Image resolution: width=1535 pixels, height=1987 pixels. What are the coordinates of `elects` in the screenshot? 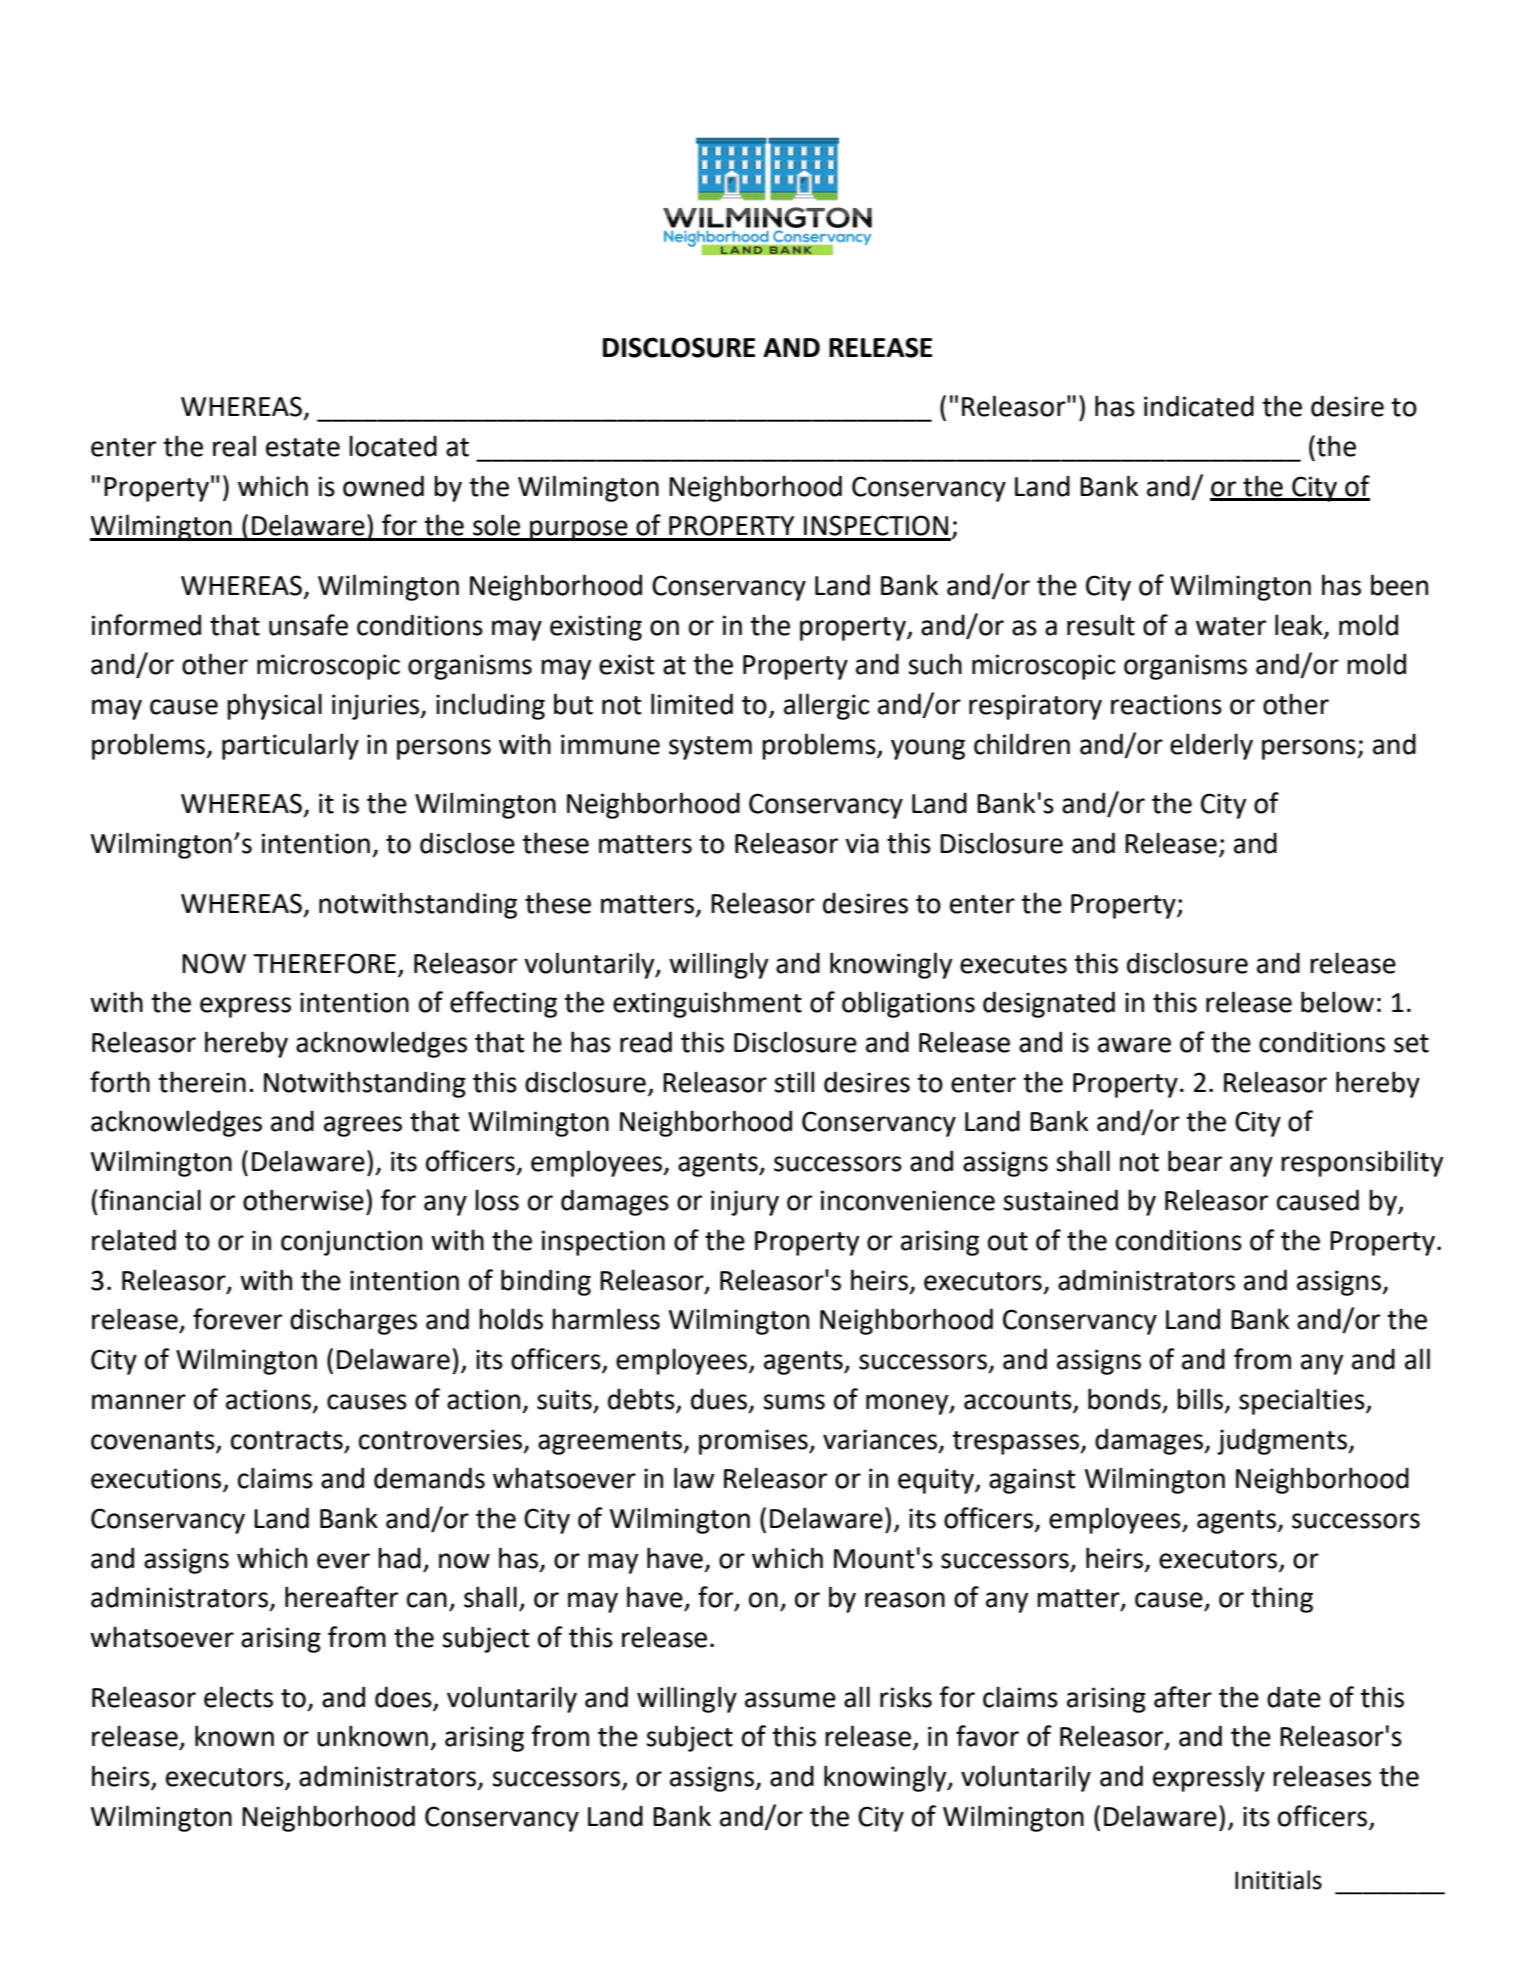 It's located at (238, 1697).
